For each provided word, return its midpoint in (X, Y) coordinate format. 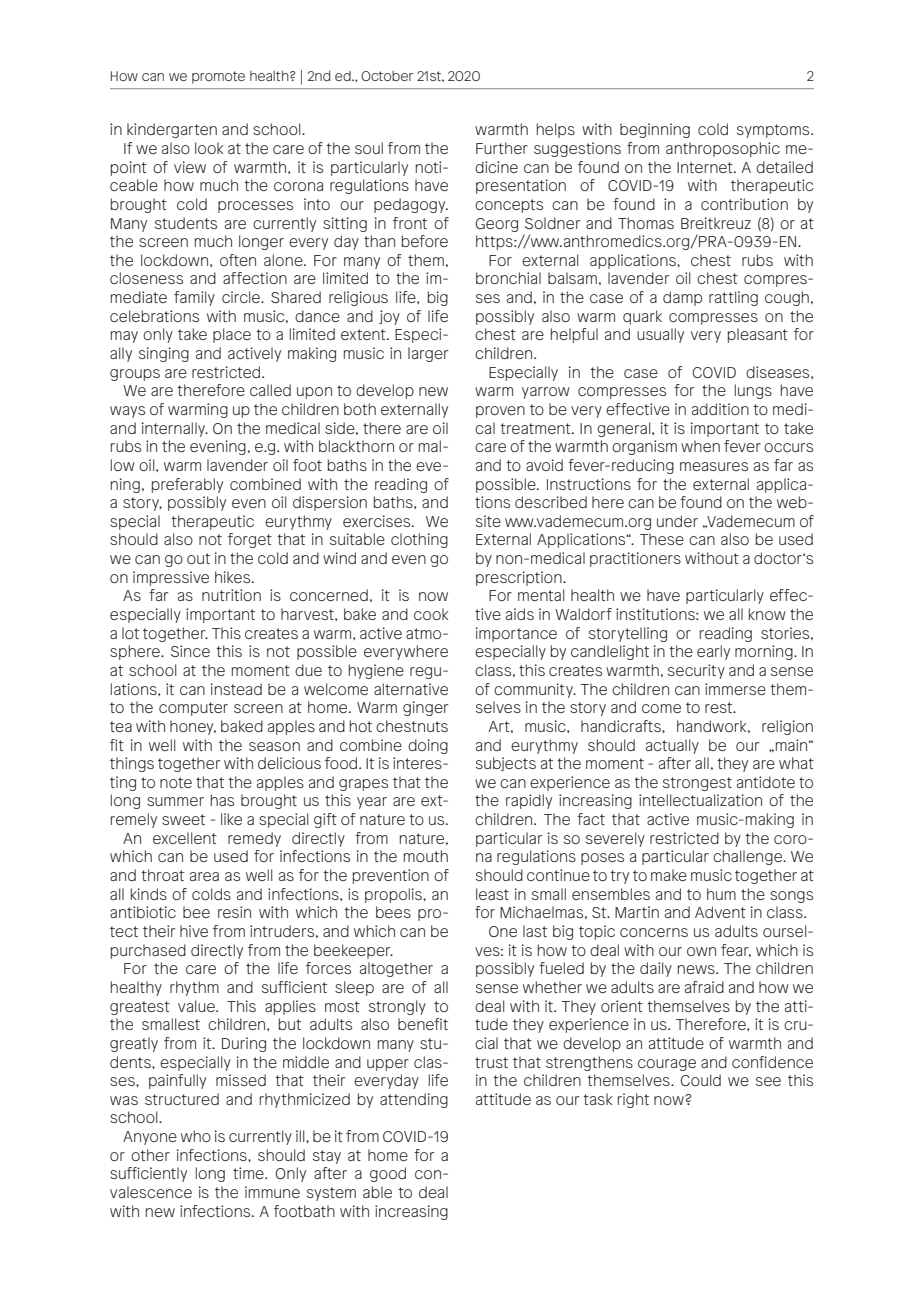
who (196, 1136)
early (713, 652)
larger (428, 354)
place (232, 335)
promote (218, 77)
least (492, 894)
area (204, 876)
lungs (753, 391)
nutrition (231, 595)
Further (502, 148)
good (388, 1174)
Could (700, 1080)
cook (431, 614)
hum (721, 894)
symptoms (774, 131)
